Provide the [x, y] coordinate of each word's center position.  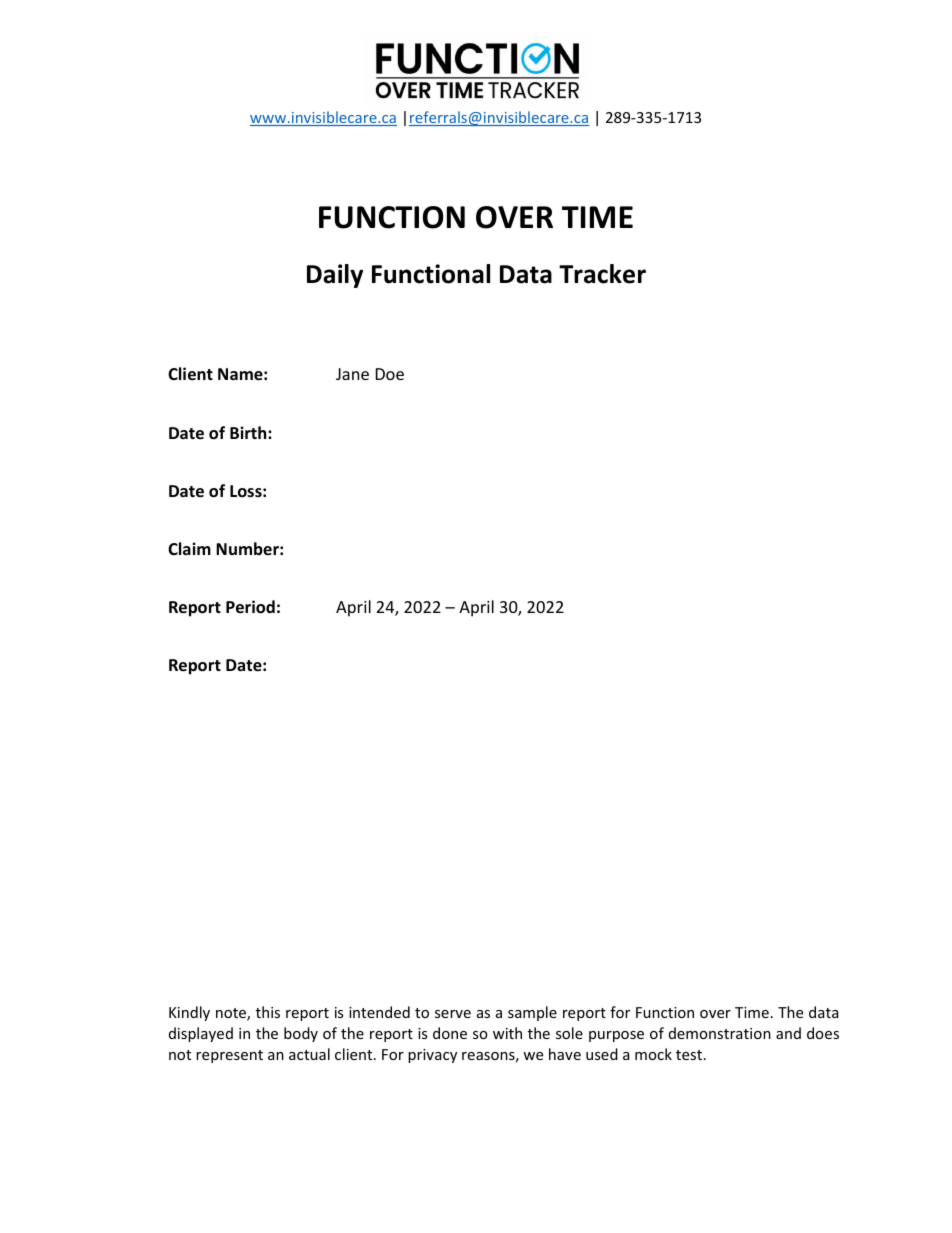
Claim [189, 548]
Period [250, 607]
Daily [335, 276]
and [788, 1033]
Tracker [602, 274]
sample [532, 1013]
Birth [249, 432]
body [301, 1034]
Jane [352, 374]
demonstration [720, 1033]
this [268, 1012]
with [507, 1033]
